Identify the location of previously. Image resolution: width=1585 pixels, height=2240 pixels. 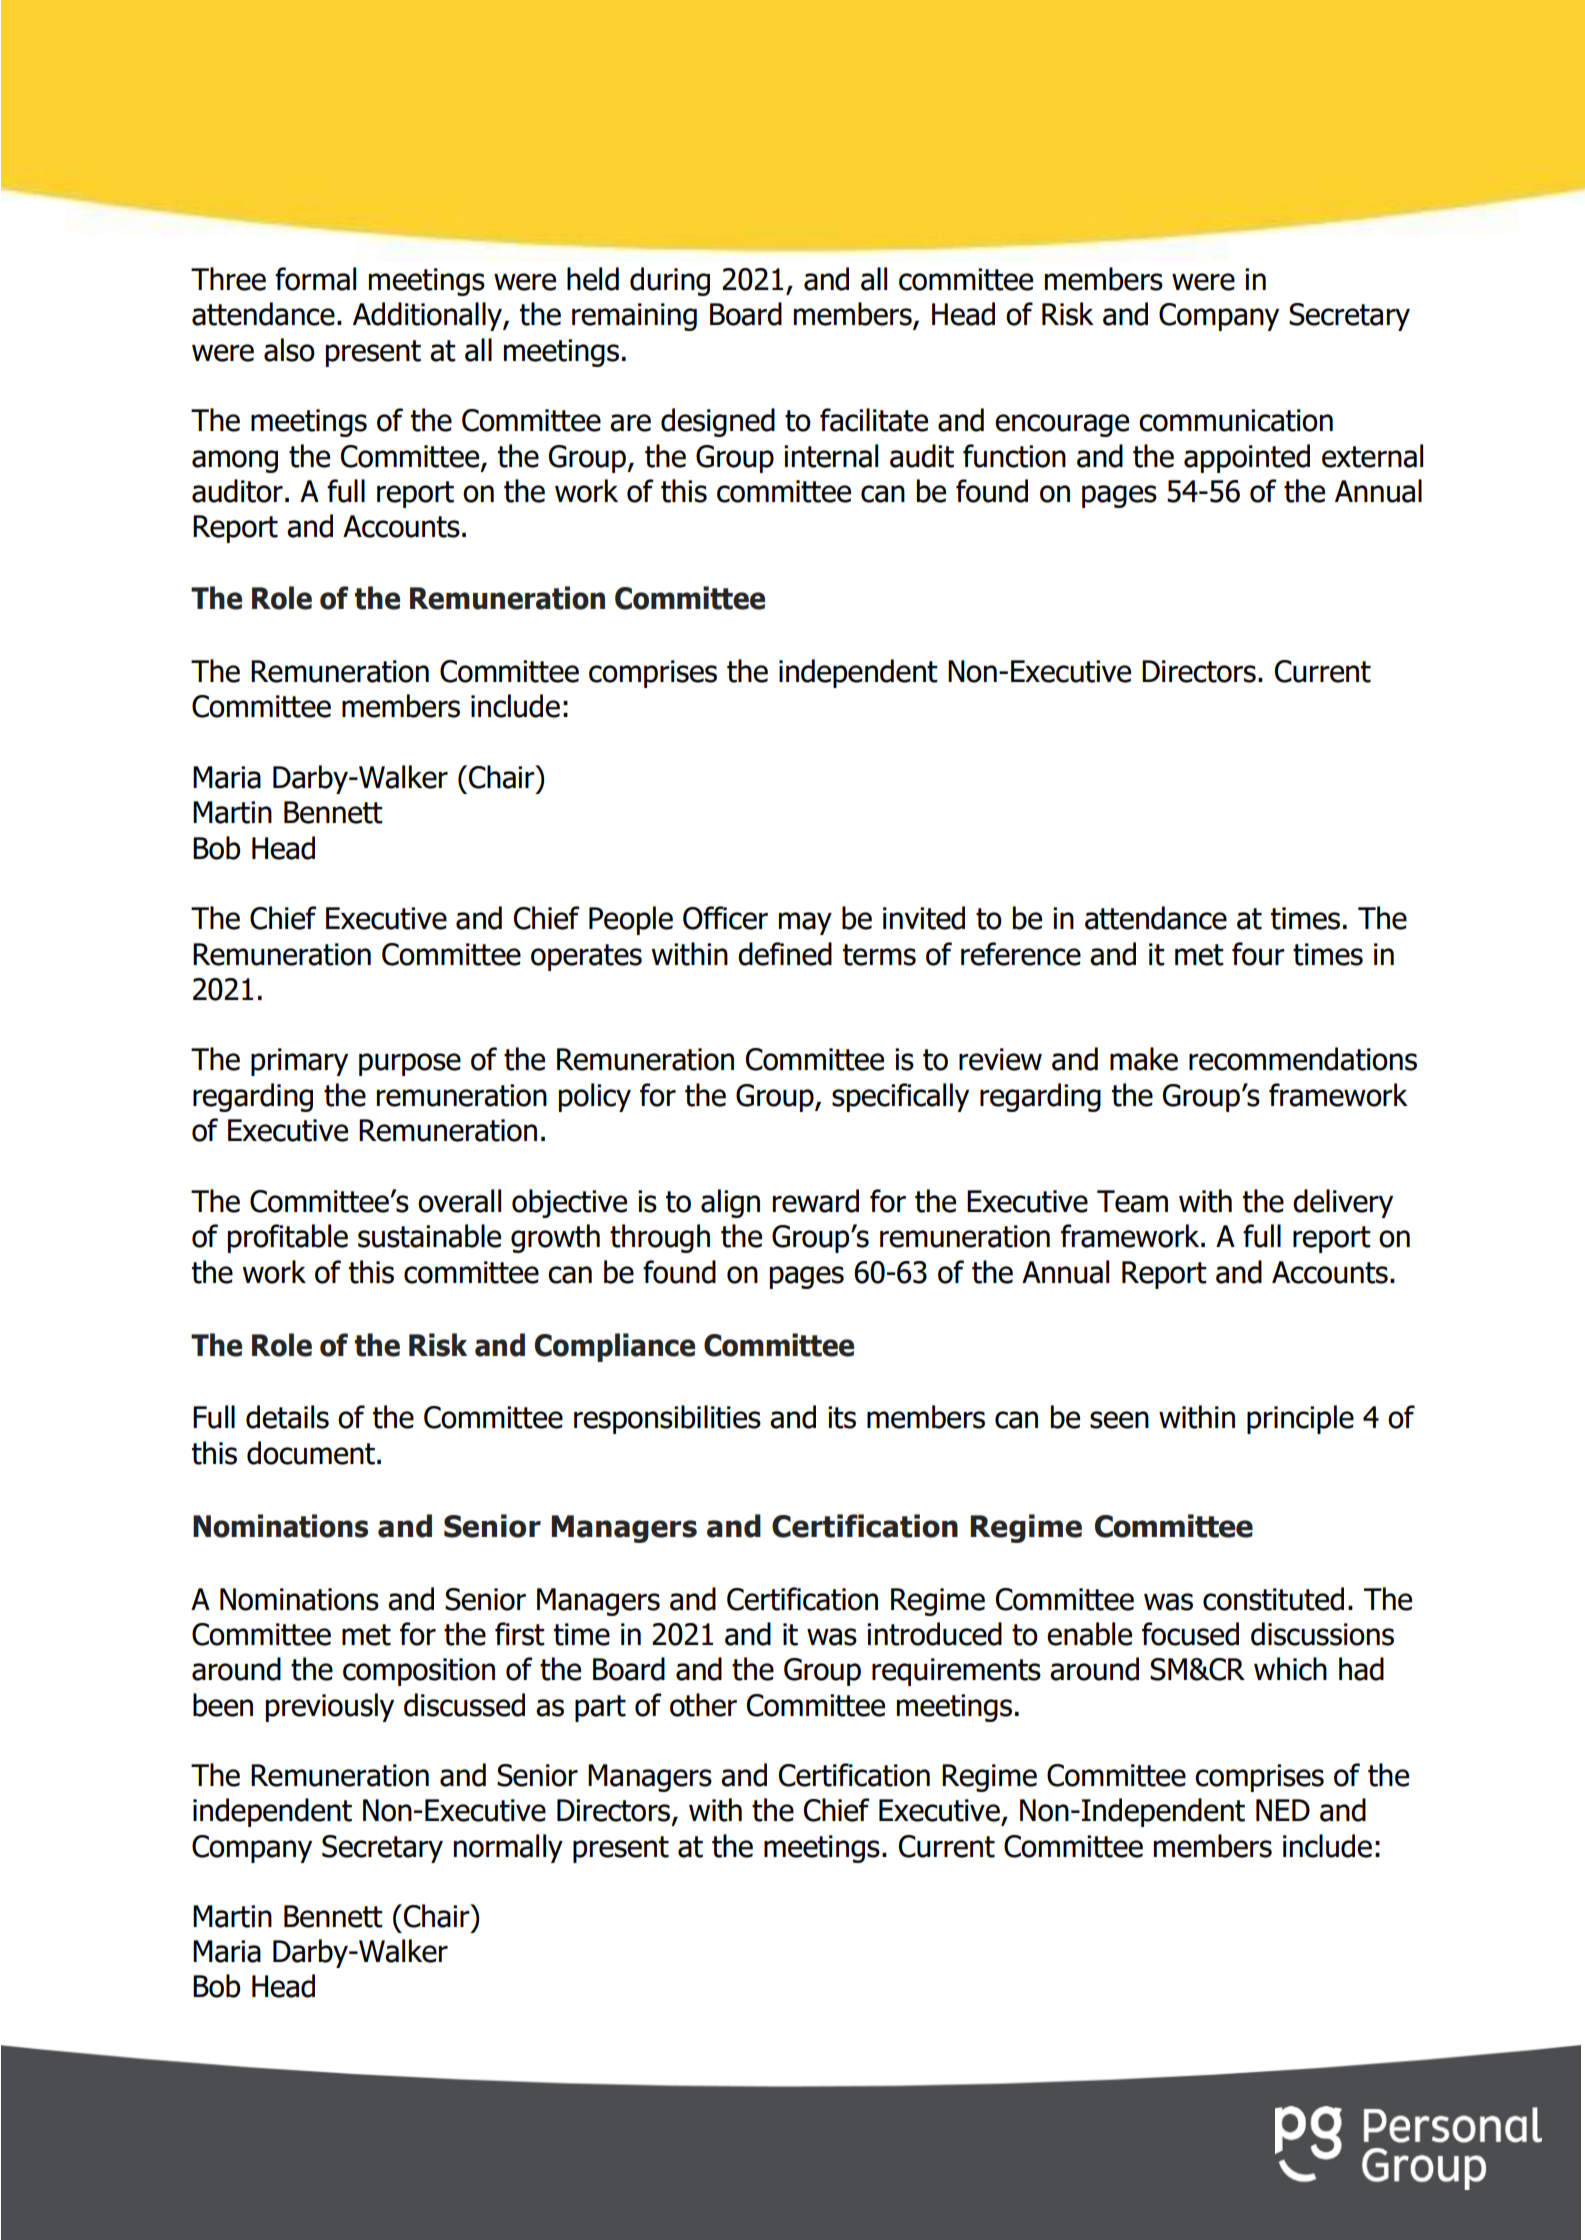
(330, 1707).
